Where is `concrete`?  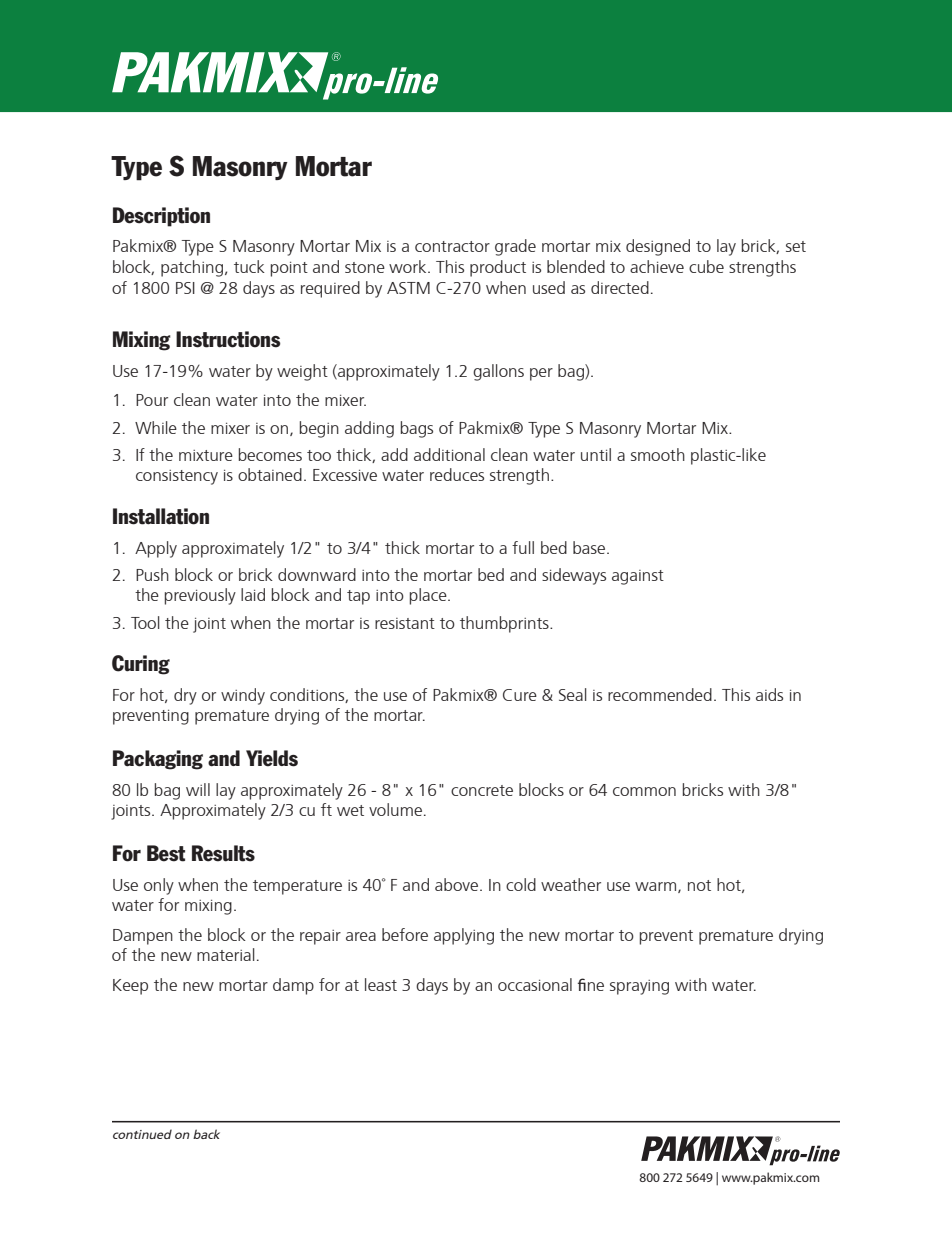 concrete is located at coordinates (482, 790).
